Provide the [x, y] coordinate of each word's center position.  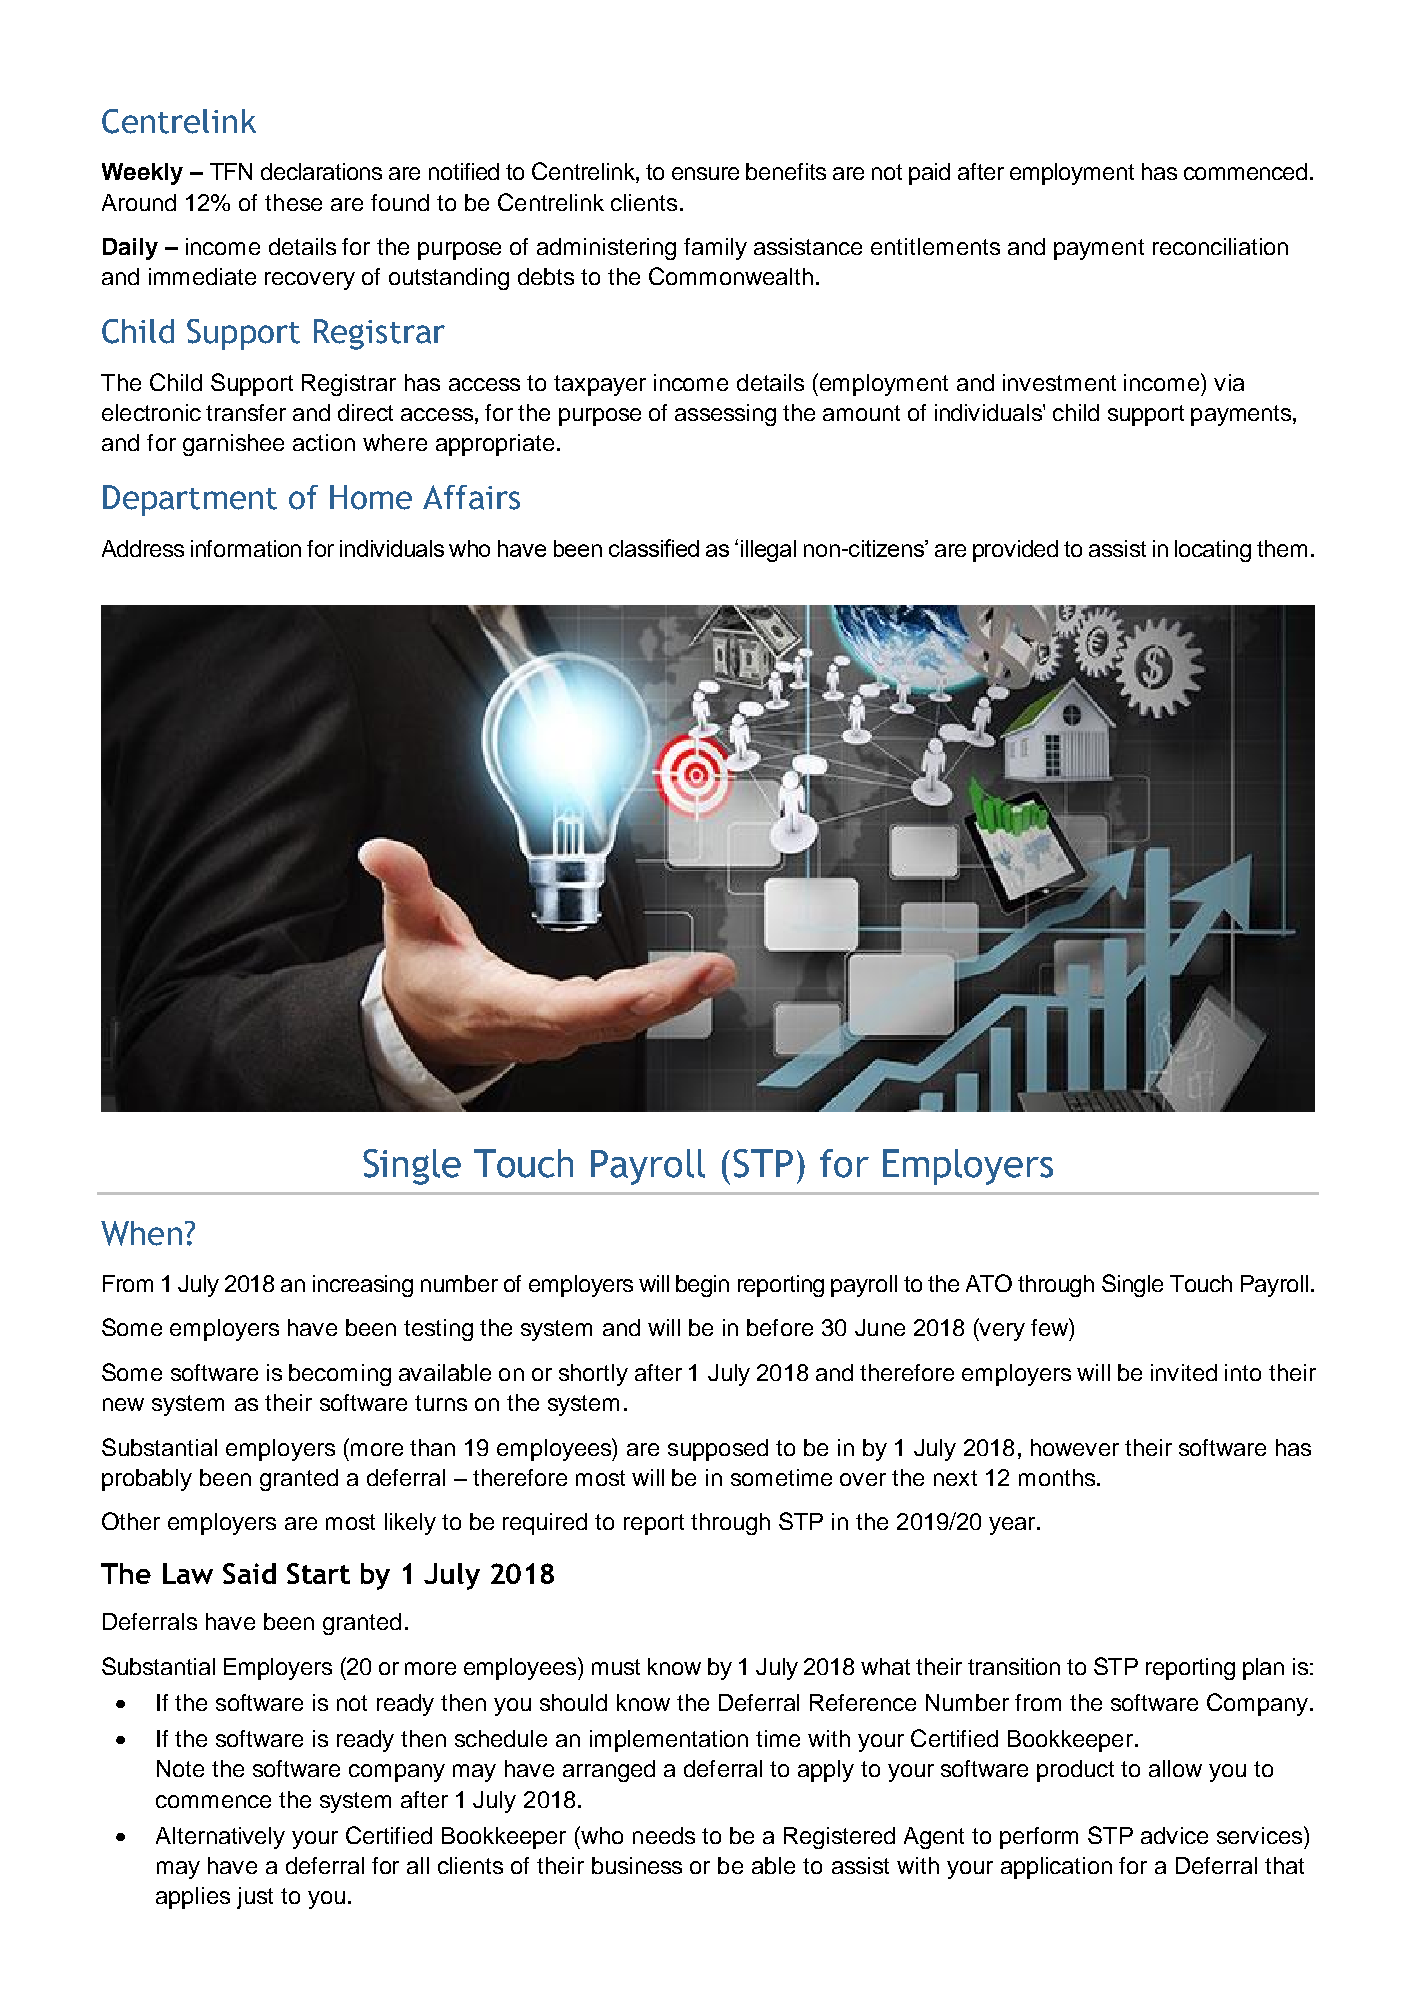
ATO [989, 1283]
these [293, 202]
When [141, 1233]
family [715, 249]
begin [702, 1286]
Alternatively [220, 1838]
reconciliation [1220, 246]
